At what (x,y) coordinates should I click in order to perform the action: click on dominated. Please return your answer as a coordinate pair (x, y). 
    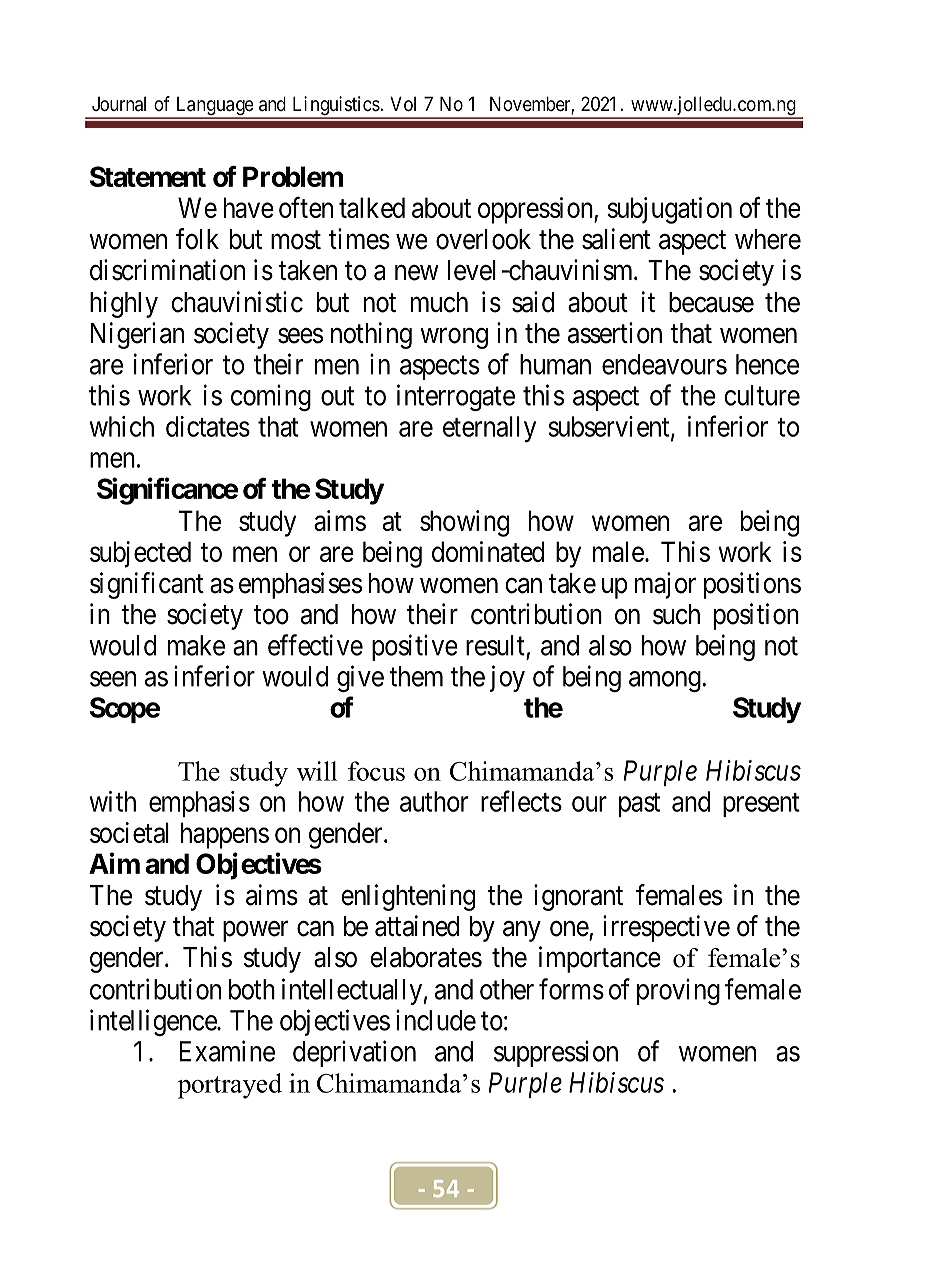
    Looking at the image, I should click on (488, 551).
